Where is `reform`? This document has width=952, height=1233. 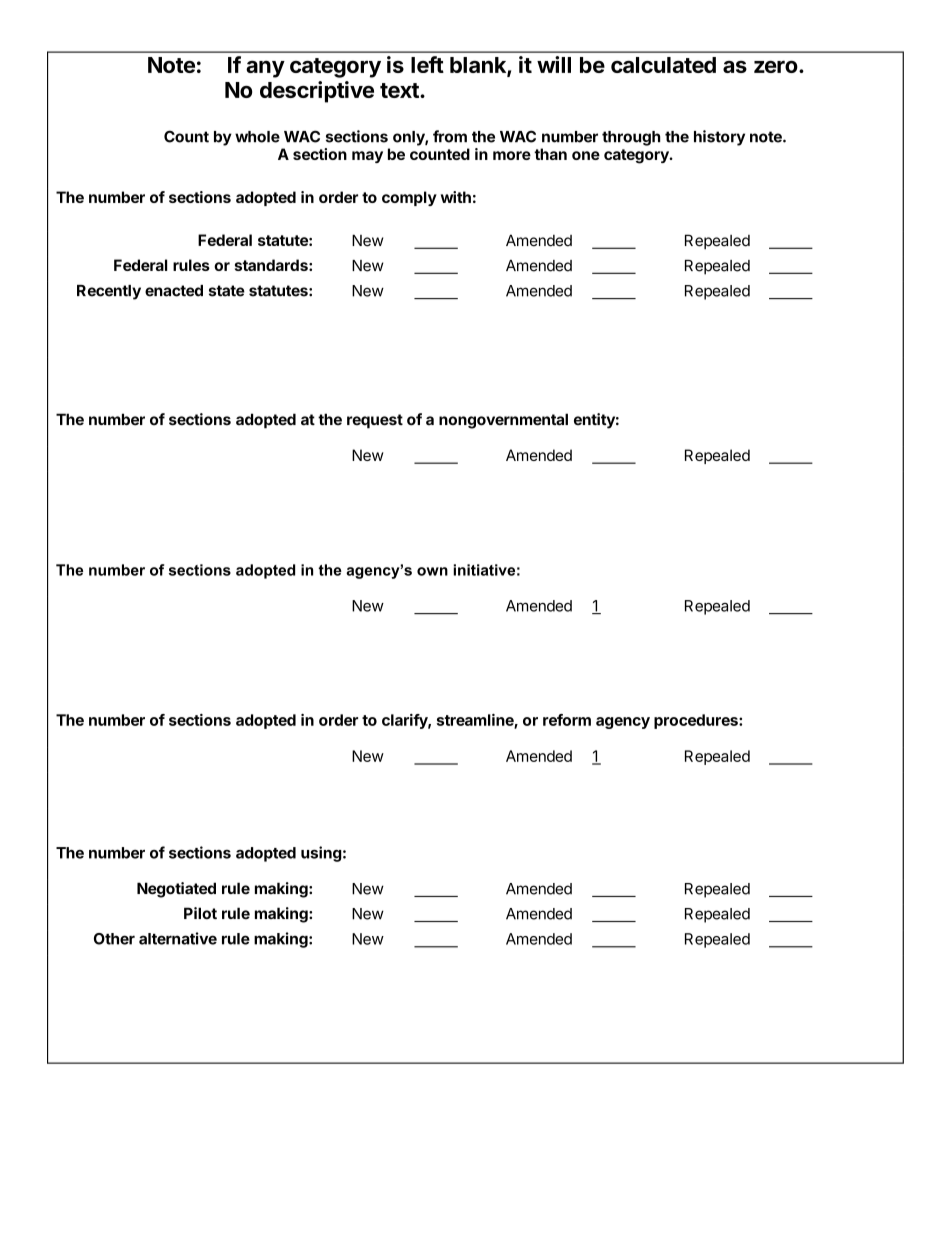
reform is located at coordinates (567, 720).
